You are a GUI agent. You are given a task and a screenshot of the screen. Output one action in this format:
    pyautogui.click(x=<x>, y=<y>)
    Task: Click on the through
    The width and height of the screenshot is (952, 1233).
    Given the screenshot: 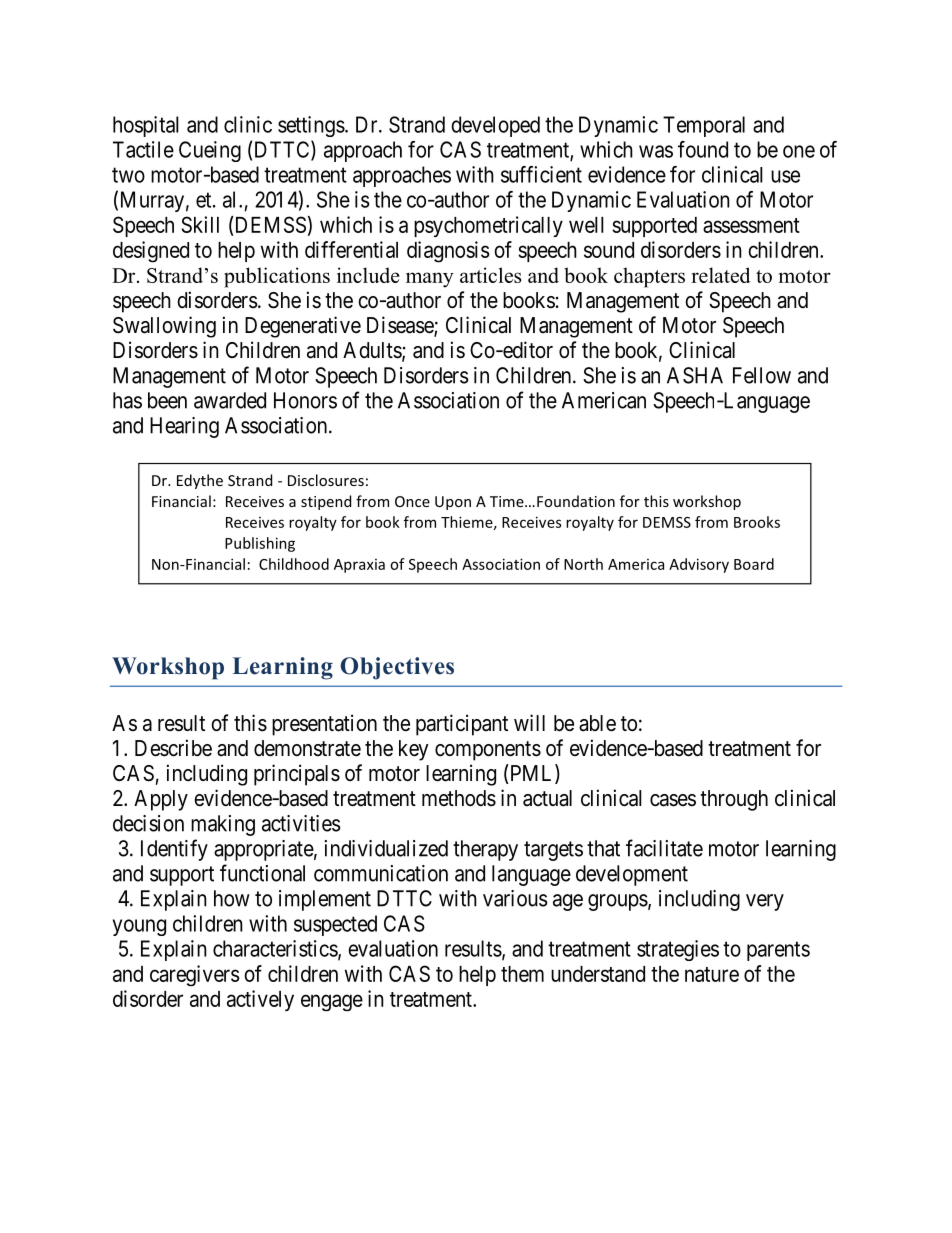 What is the action you would take?
    pyautogui.click(x=734, y=800)
